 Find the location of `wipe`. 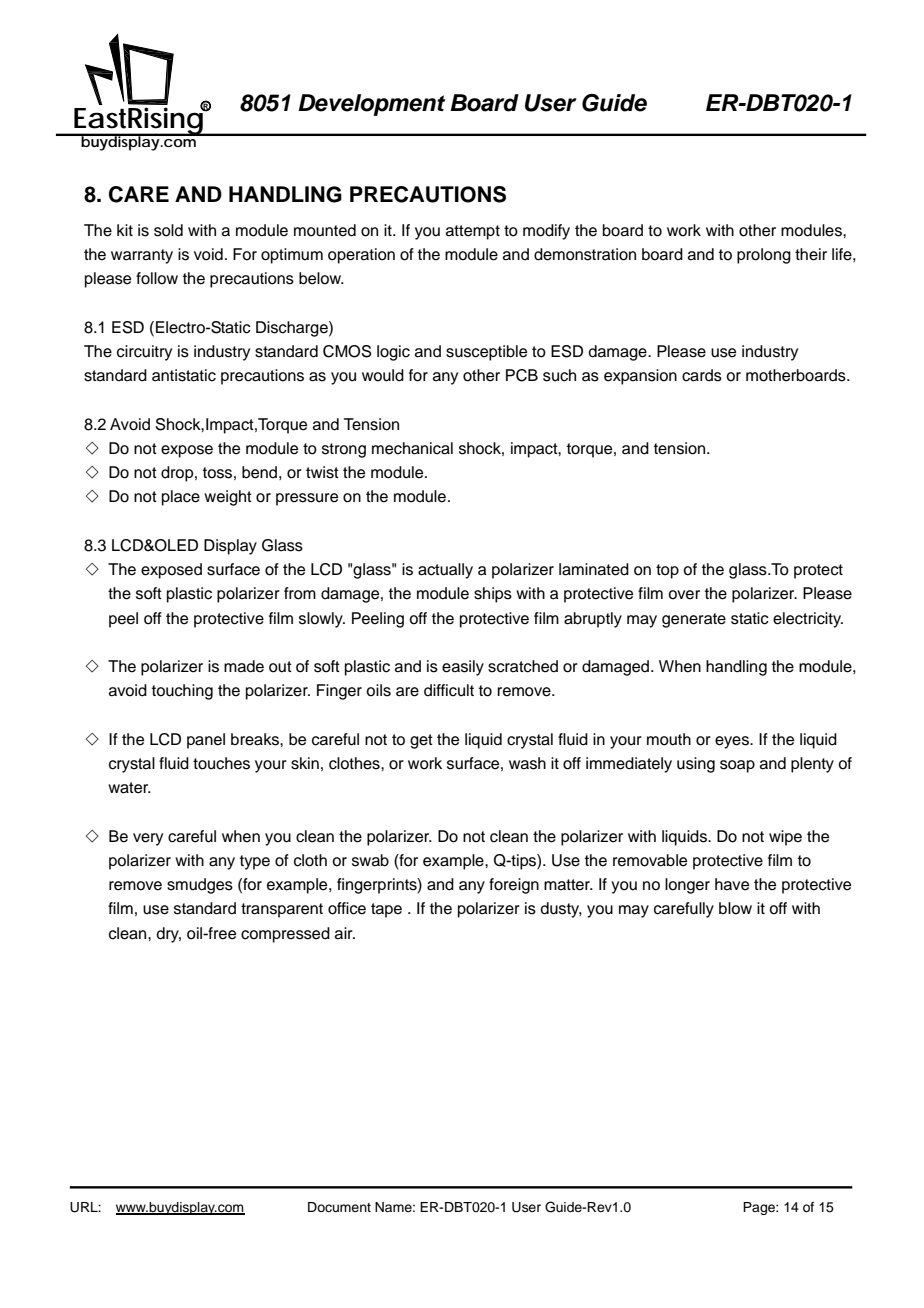

wipe is located at coordinates (785, 838).
